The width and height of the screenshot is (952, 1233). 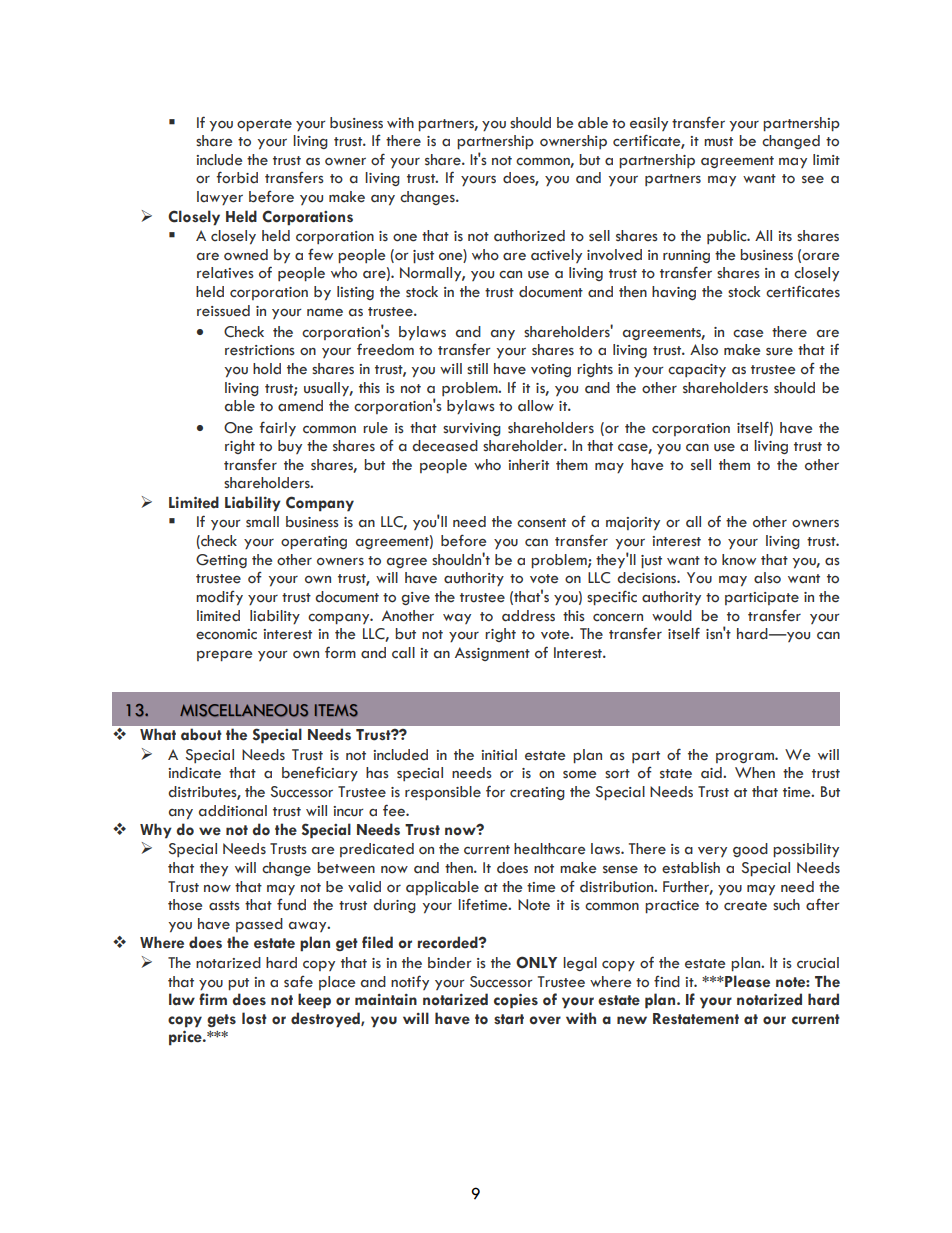 I want to click on forbid, so click(x=237, y=177).
